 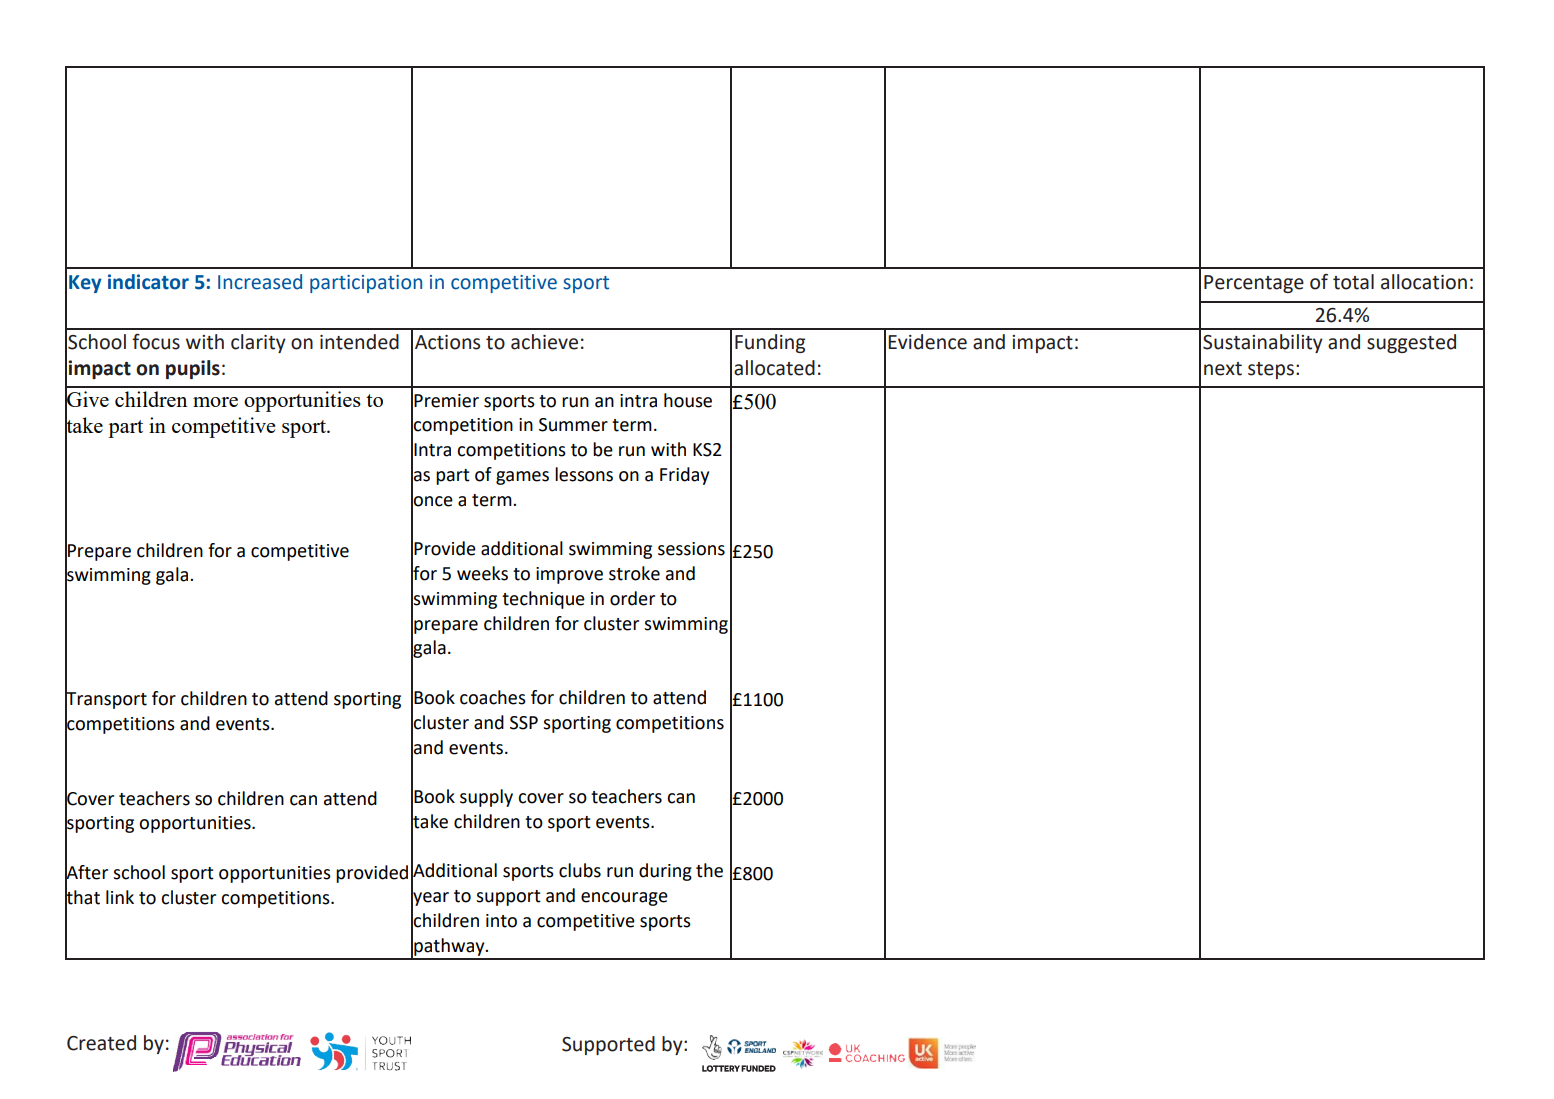 I want to click on the, so click(x=709, y=870).
